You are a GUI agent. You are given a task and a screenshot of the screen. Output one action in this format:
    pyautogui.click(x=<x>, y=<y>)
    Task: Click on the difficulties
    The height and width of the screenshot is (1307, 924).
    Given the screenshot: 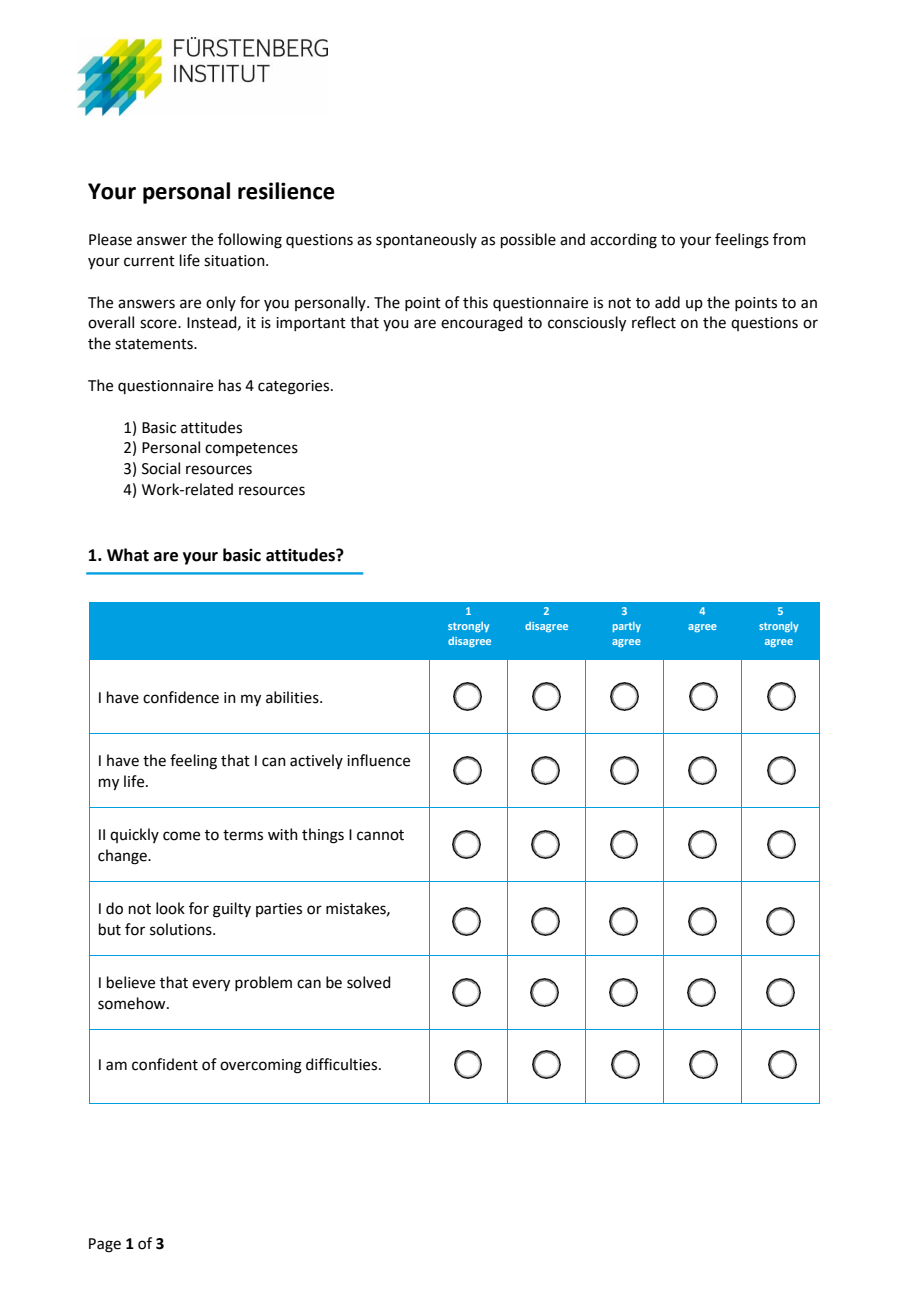 What is the action you would take?
    pyautogui.click(x=343, y=1064)
